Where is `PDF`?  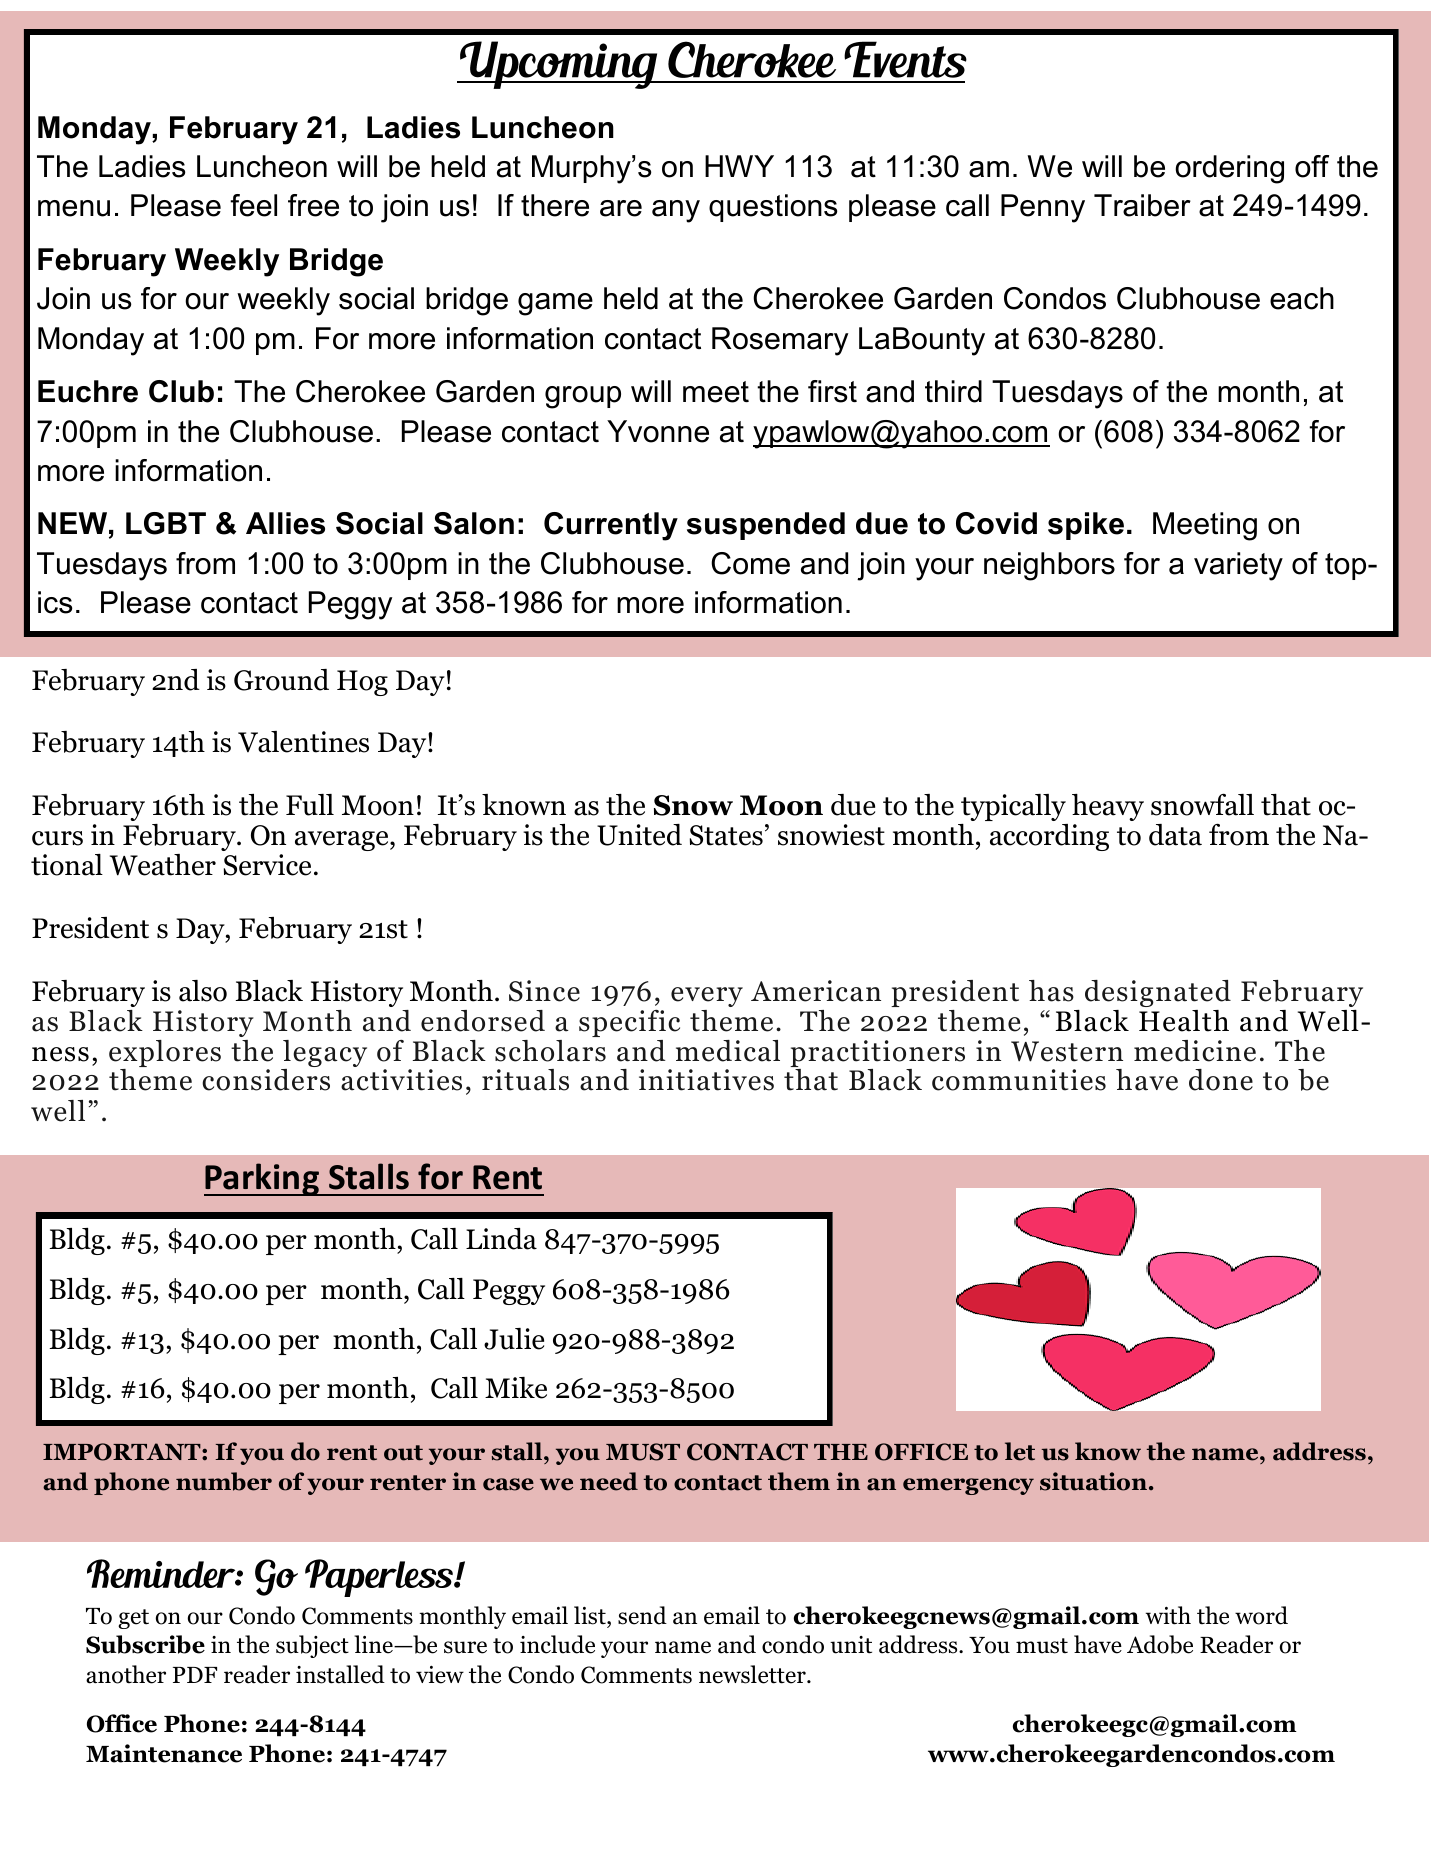 PDF is located at coordinates (195, 1675).
